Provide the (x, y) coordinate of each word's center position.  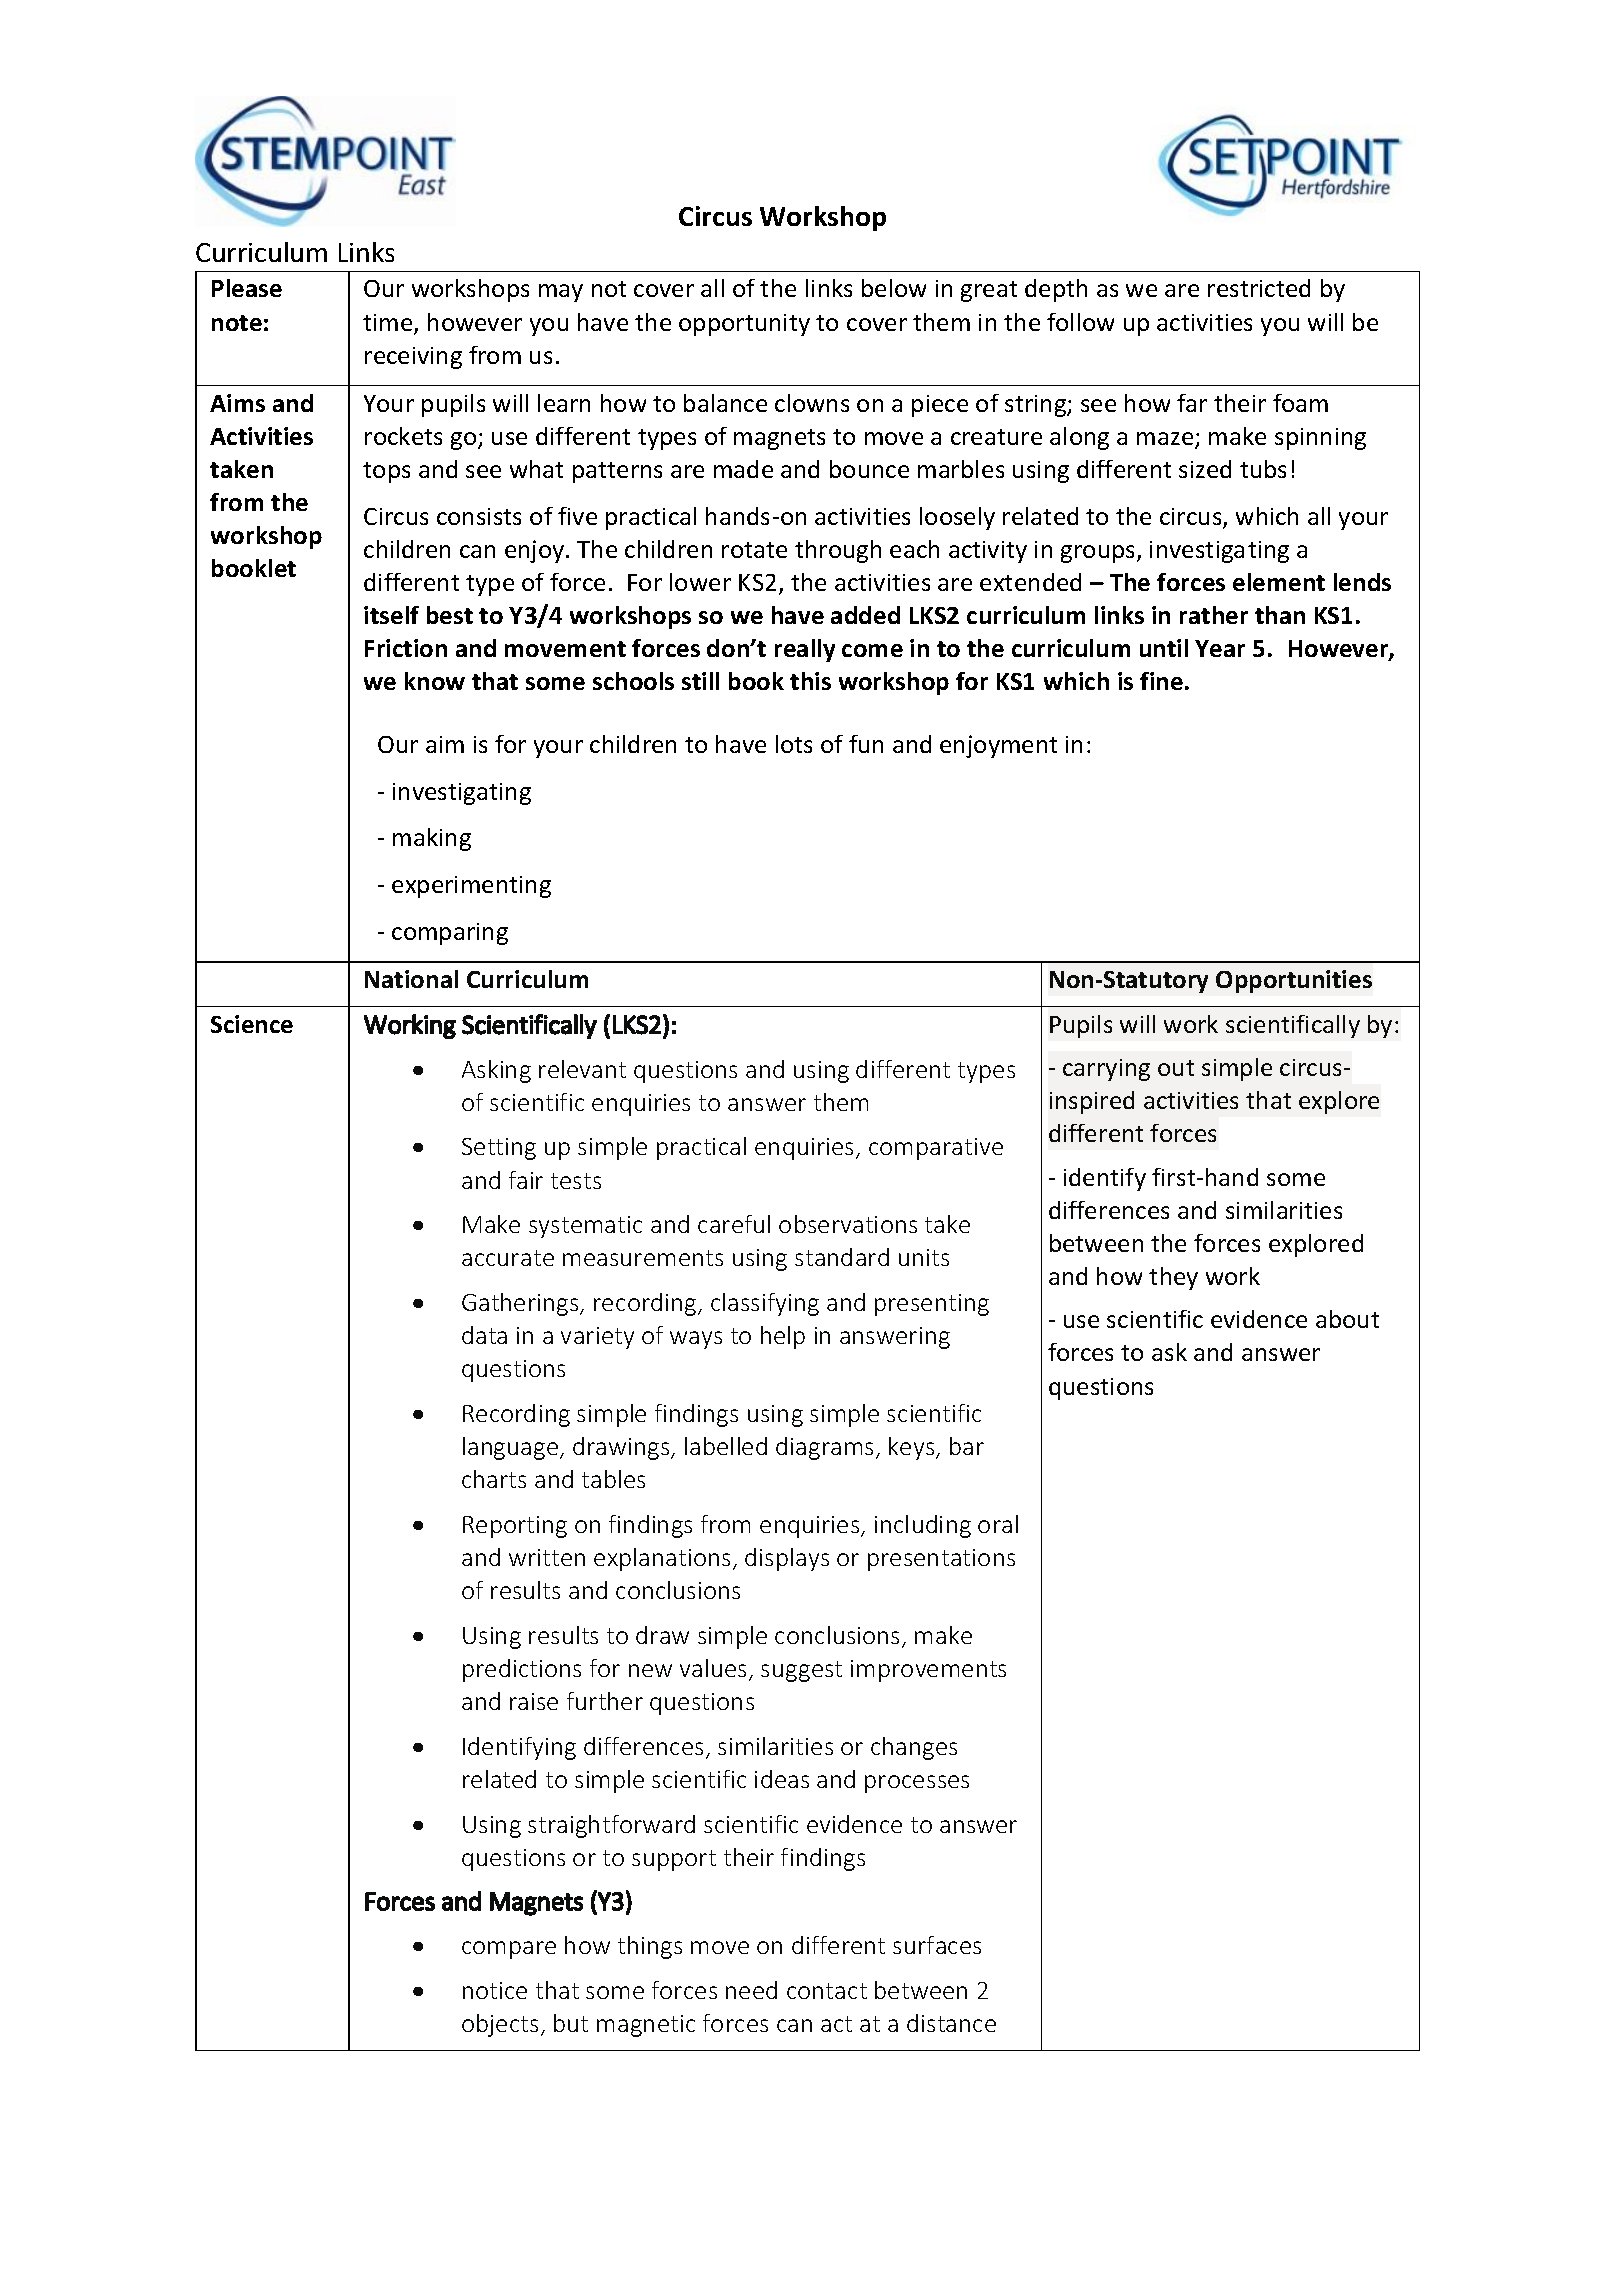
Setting (499, 1149)
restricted (1259, 288)
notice (495, 1990)
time (389, 324)
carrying (1106, 1070)
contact (827, 1991)
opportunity (744, 325)
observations (848, 1224)
